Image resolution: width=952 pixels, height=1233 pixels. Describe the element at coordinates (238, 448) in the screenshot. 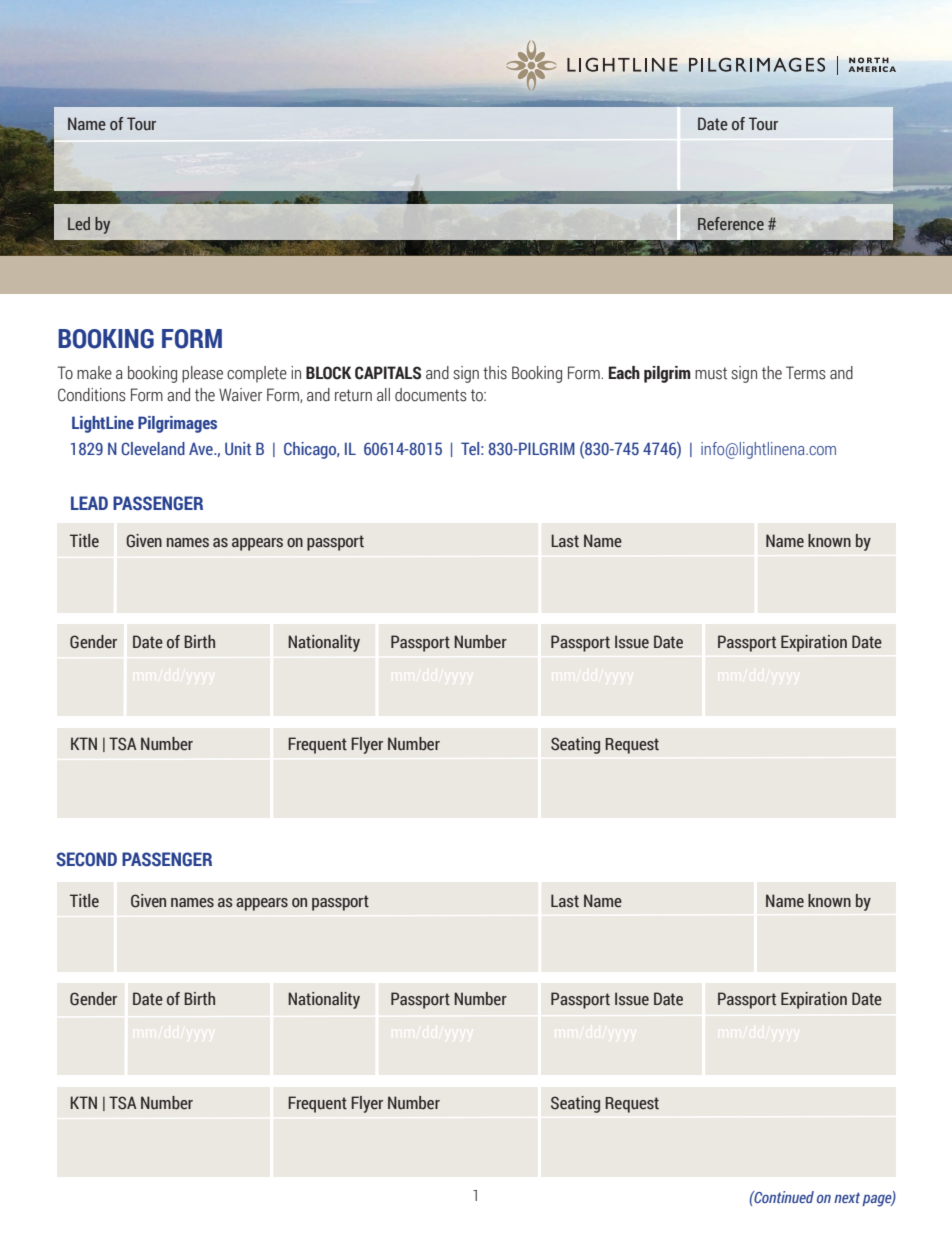

I see `Unit` at that location.
